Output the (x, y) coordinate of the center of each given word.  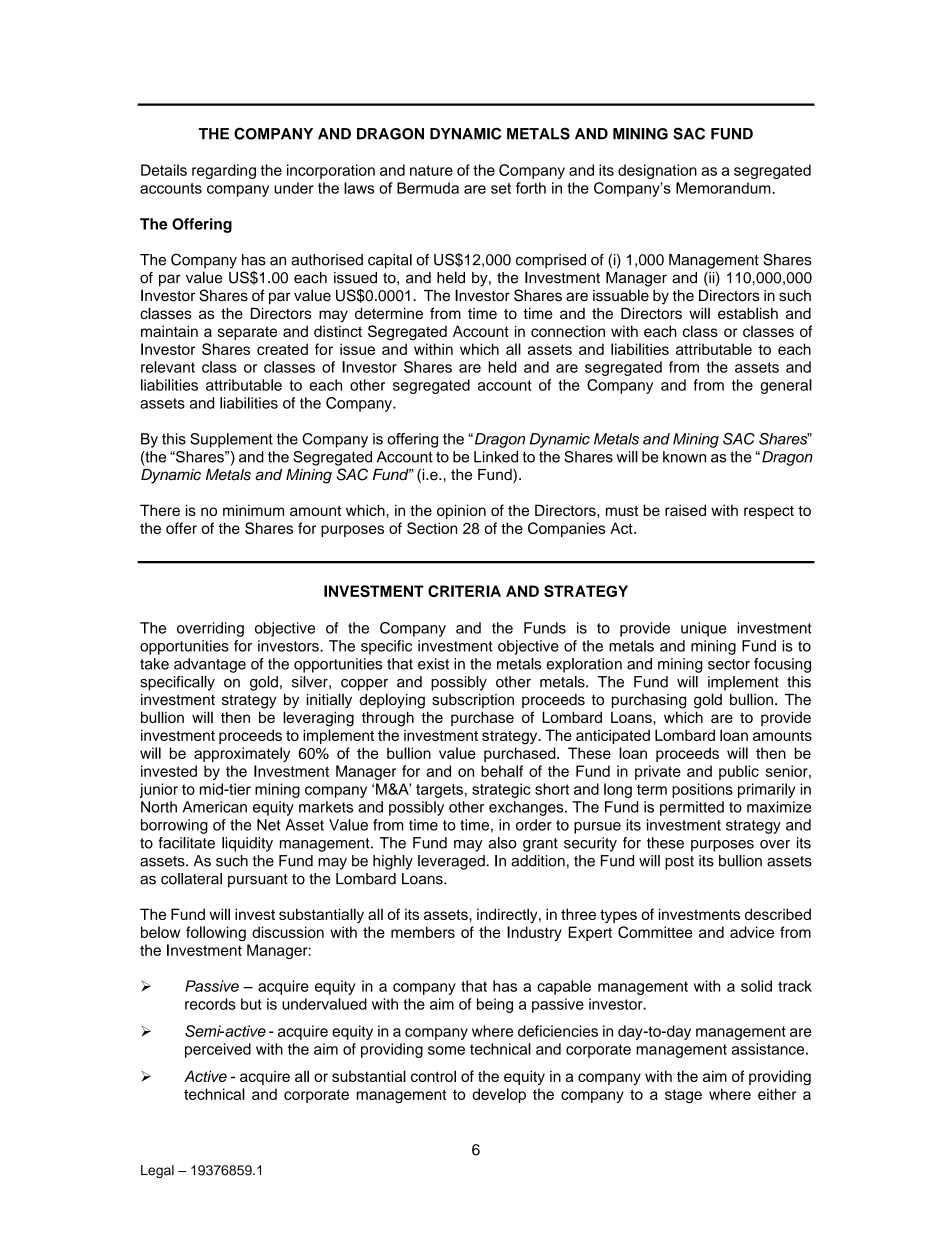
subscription (473, 701)
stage (683, 1096)
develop (499, 1095)
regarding (224, 171)
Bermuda (428, 188)
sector (729, 664)
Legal (157, 1171)
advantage (210, 665)
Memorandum (724, 188)
